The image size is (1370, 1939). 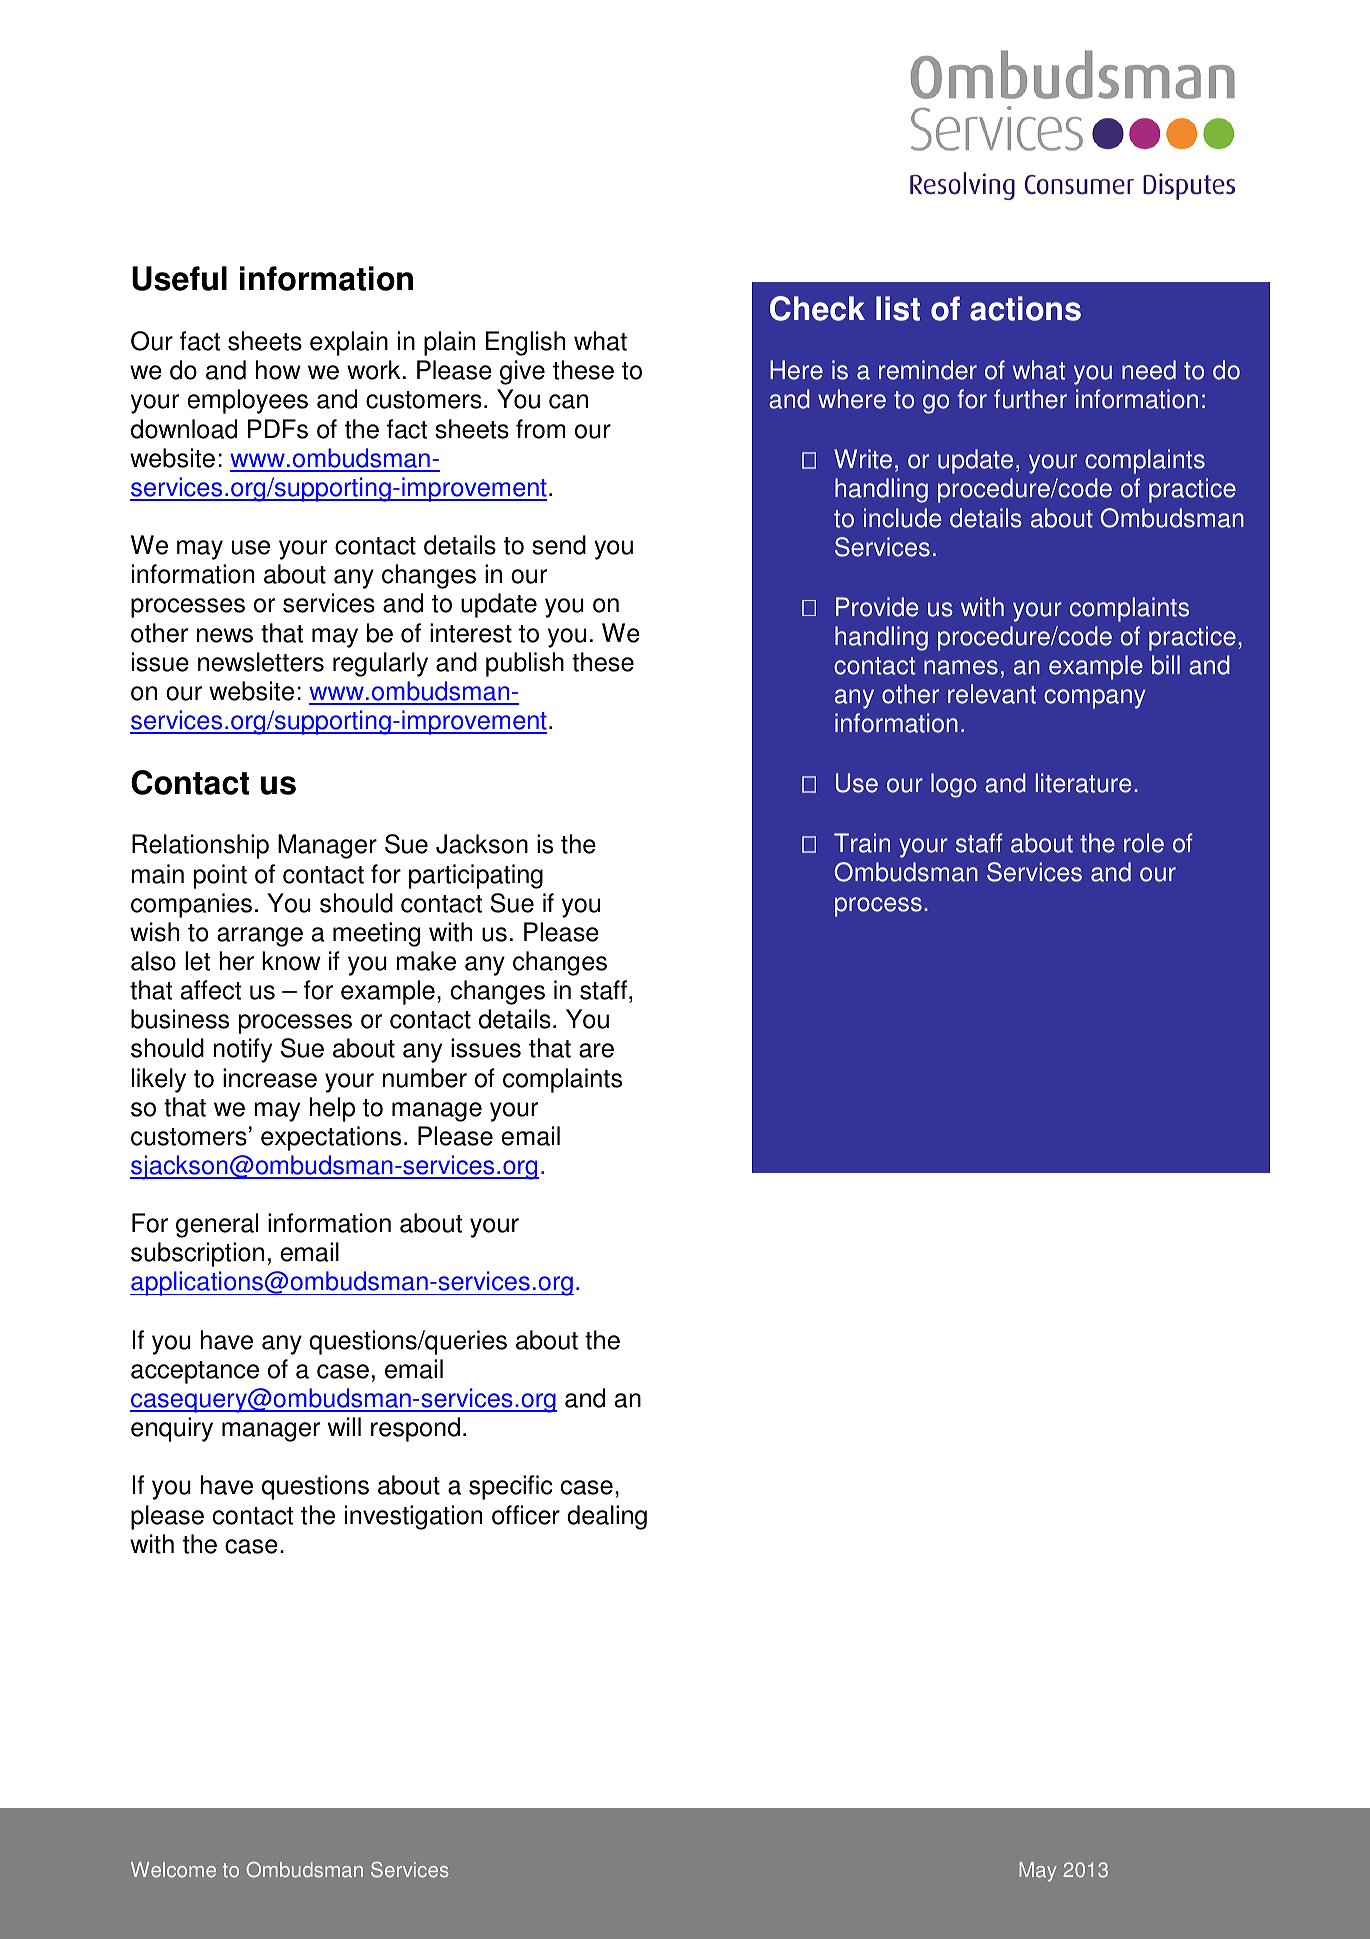 I want to click on how, so click(x=278, y=370).
